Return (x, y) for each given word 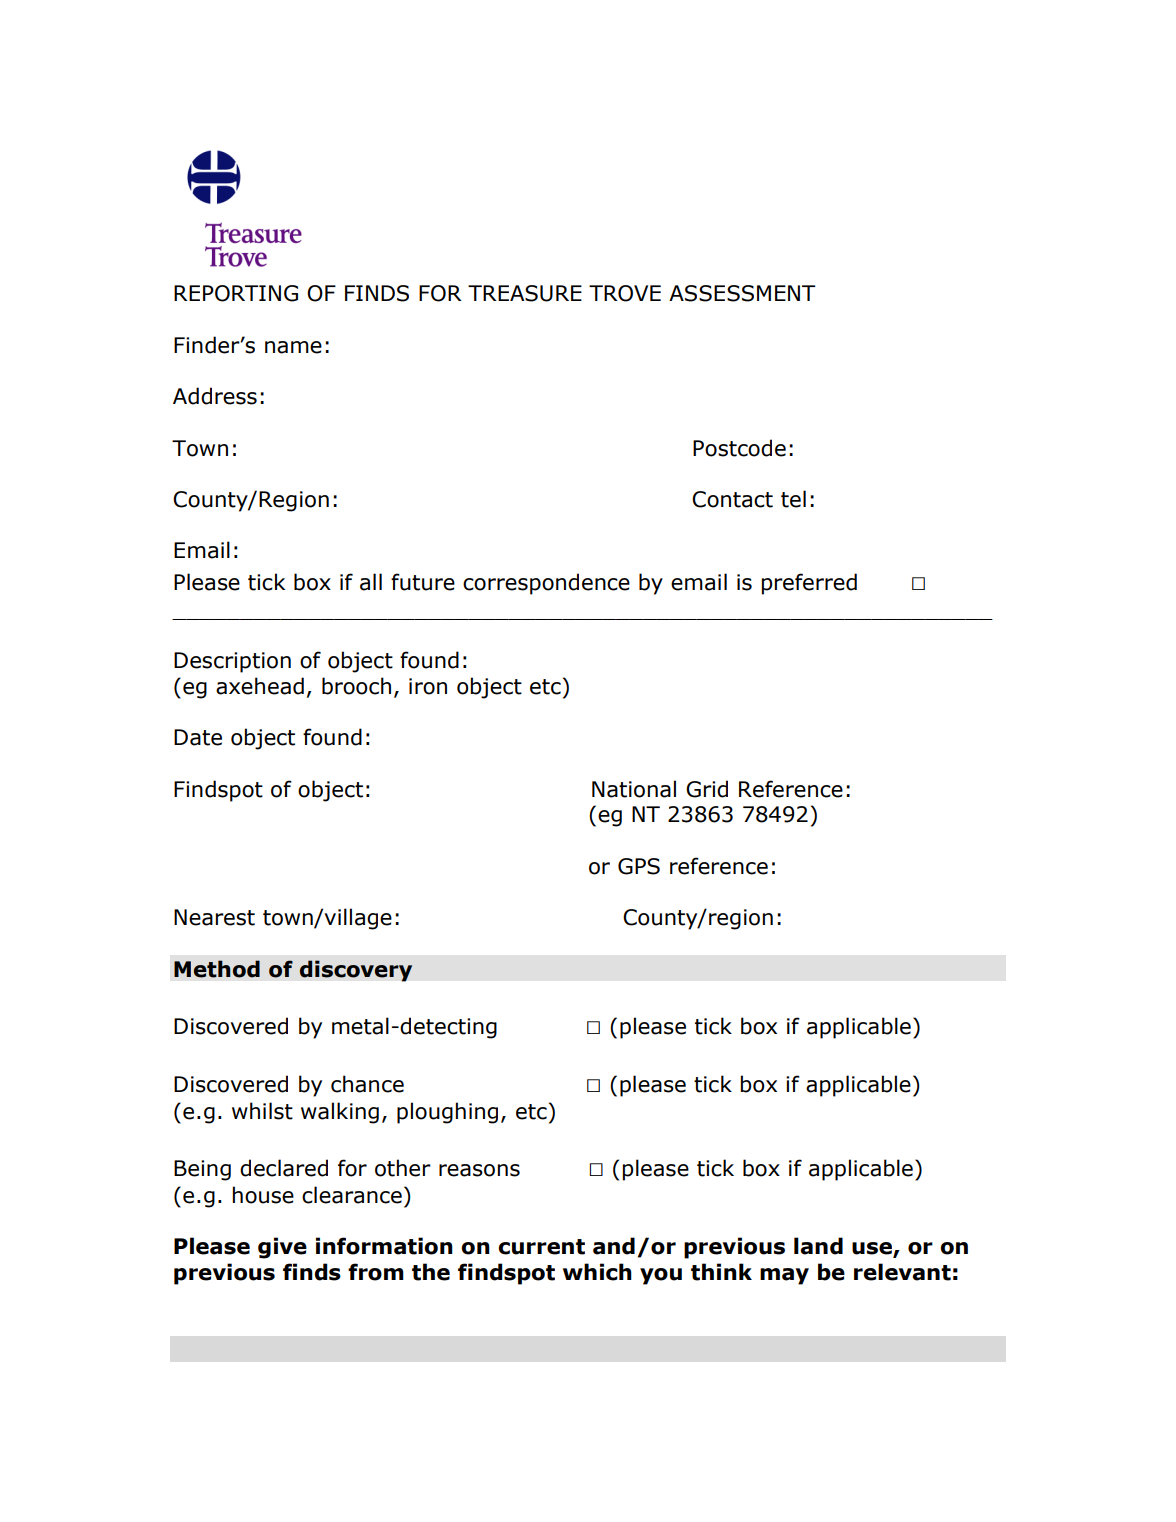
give (282, 1248)
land (818, 1246)
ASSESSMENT (742, 293)
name (293, 347)
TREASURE (525, 293)
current (541, 1247)
